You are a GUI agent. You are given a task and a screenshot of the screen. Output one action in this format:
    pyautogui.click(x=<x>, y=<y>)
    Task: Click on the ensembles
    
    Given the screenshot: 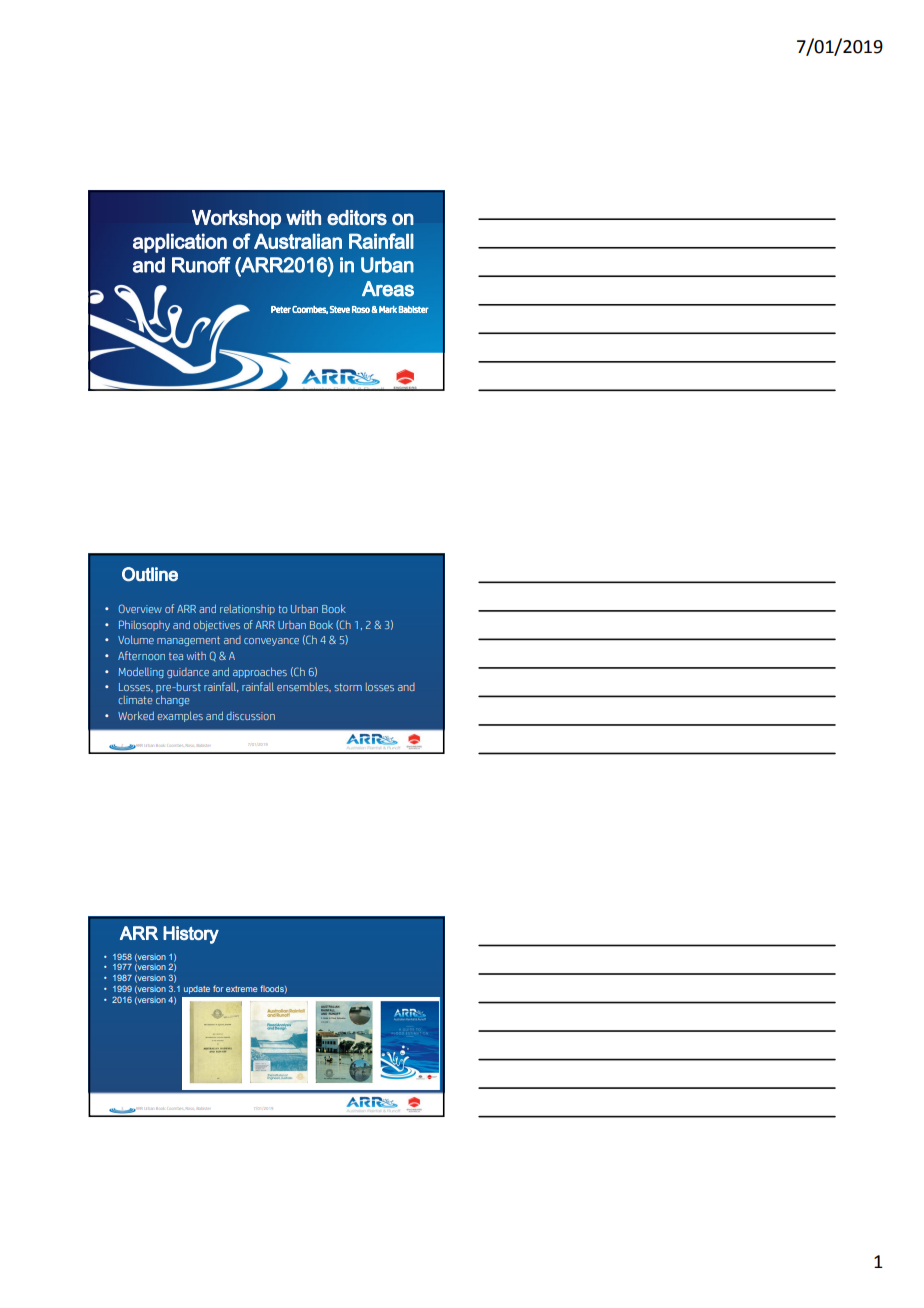 What is the action you would take?
    pyautogui.click(x=304, y=687)
